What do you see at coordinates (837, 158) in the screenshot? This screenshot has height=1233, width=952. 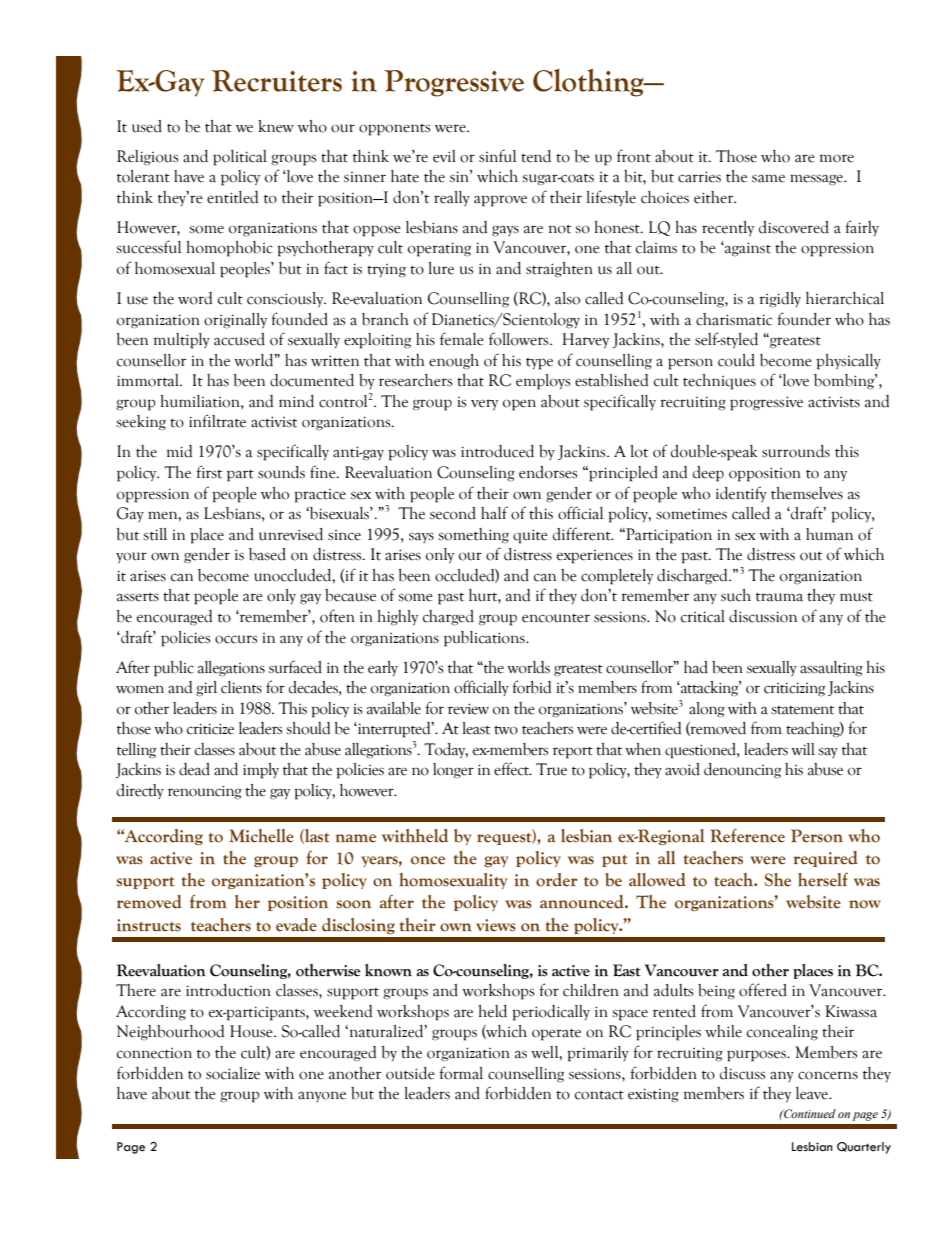 I see `more` at bounding box center [837, 158].
